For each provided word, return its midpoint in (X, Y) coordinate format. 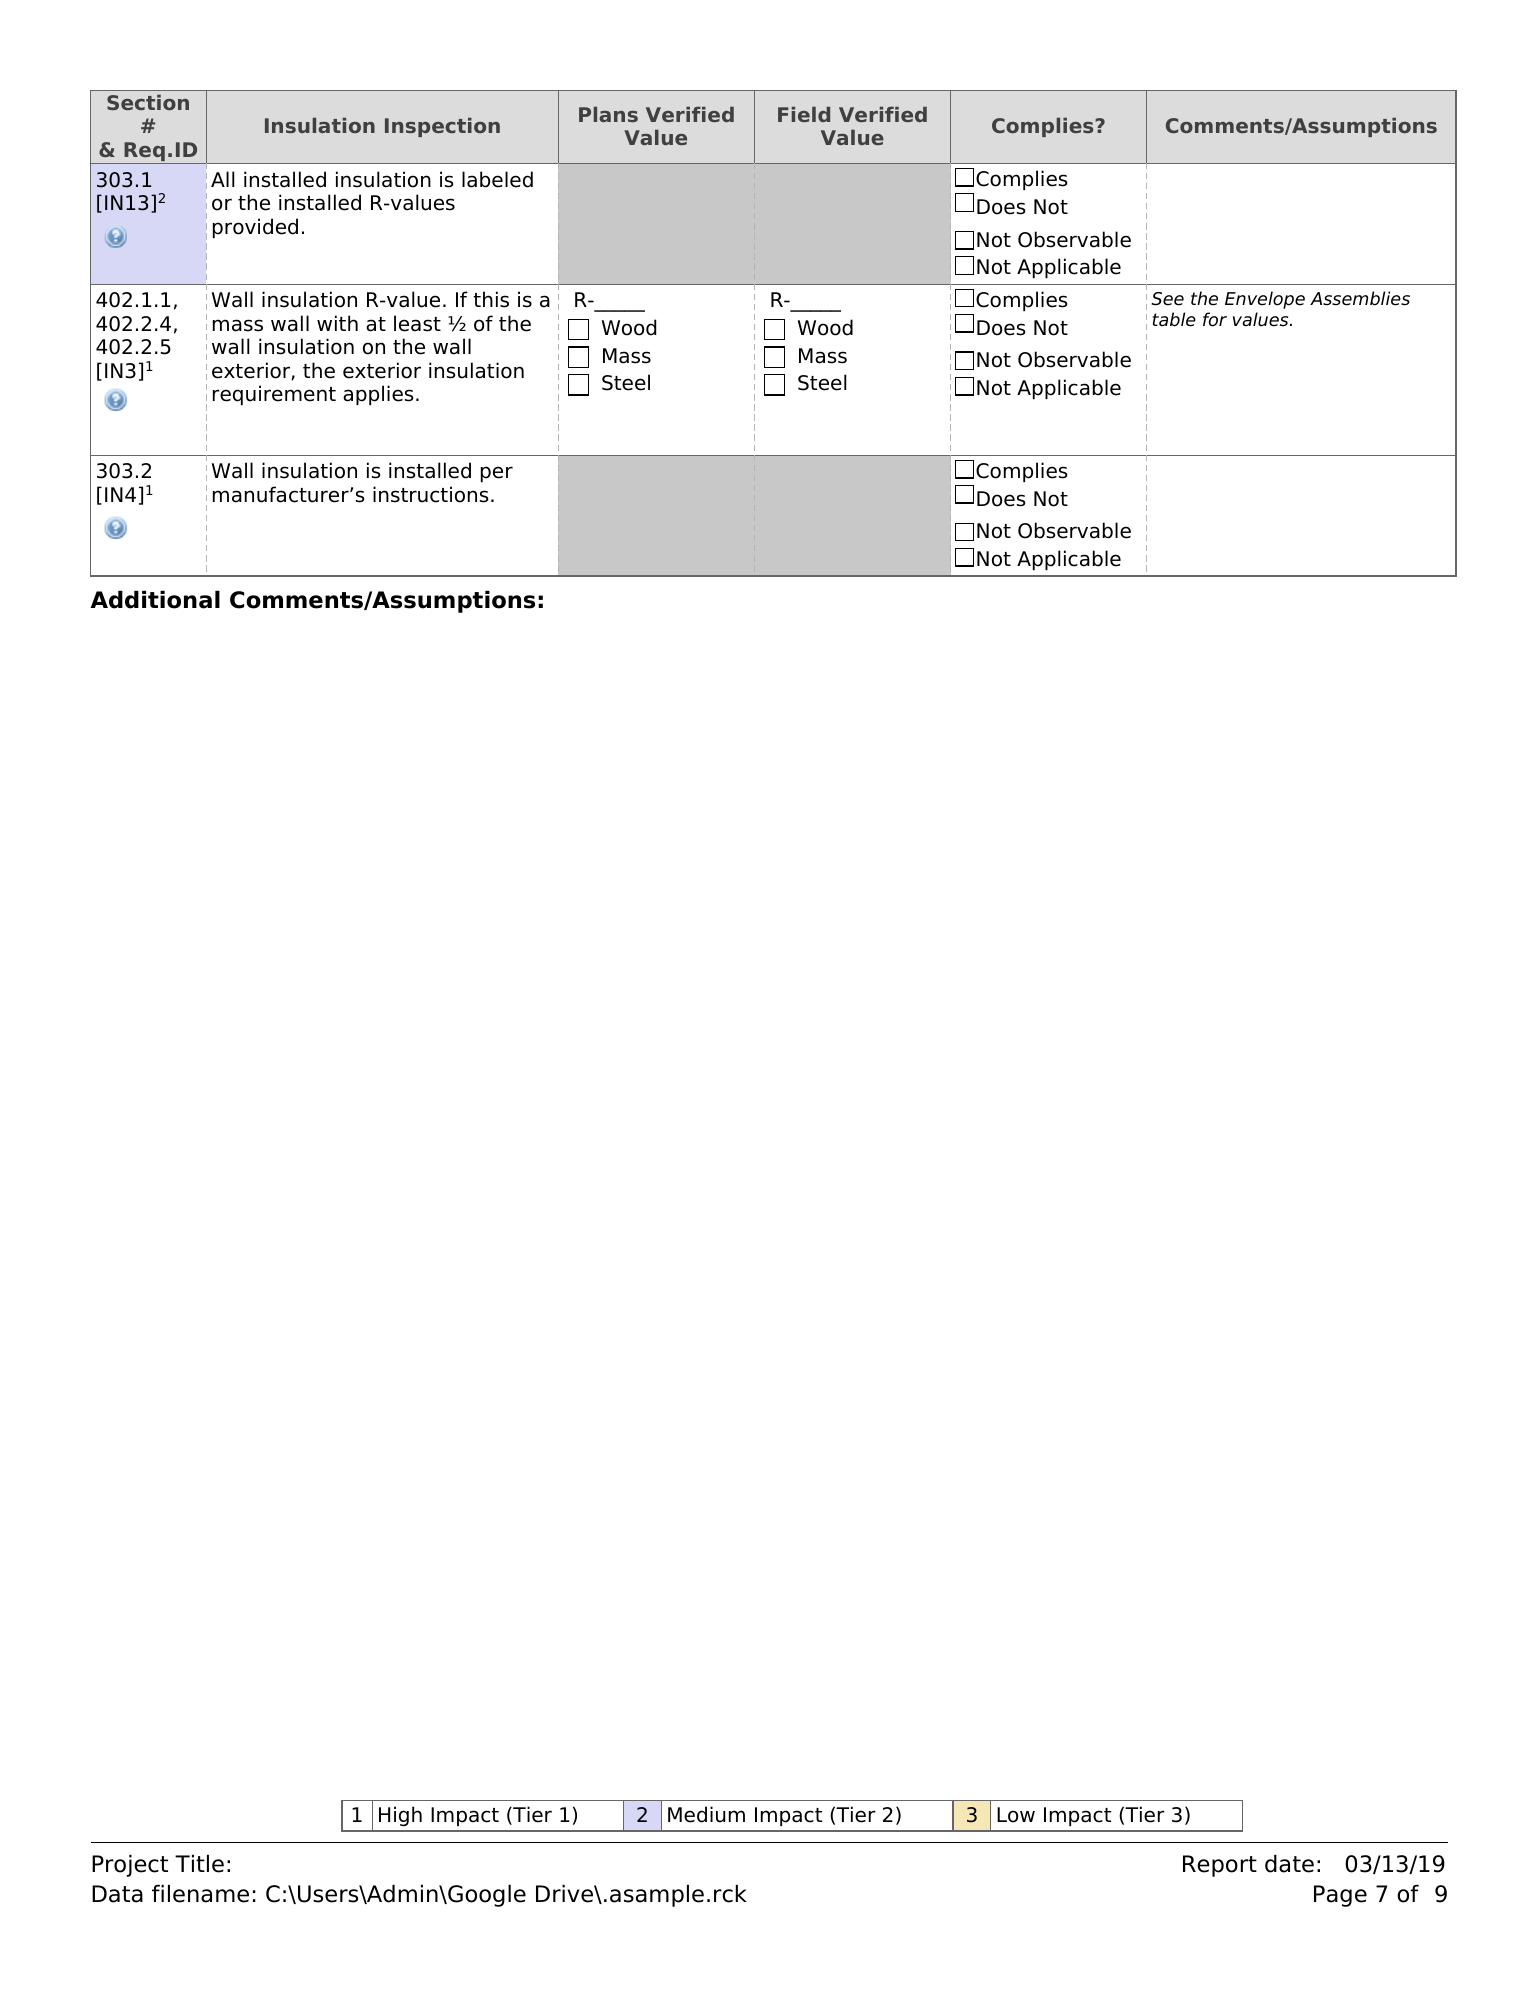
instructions (430, 494)
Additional (155, 600)
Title (199, 1864)
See (1167, 299)
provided (255, 228)
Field (804, 114)
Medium (706, 1814)
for (1215, 319)
